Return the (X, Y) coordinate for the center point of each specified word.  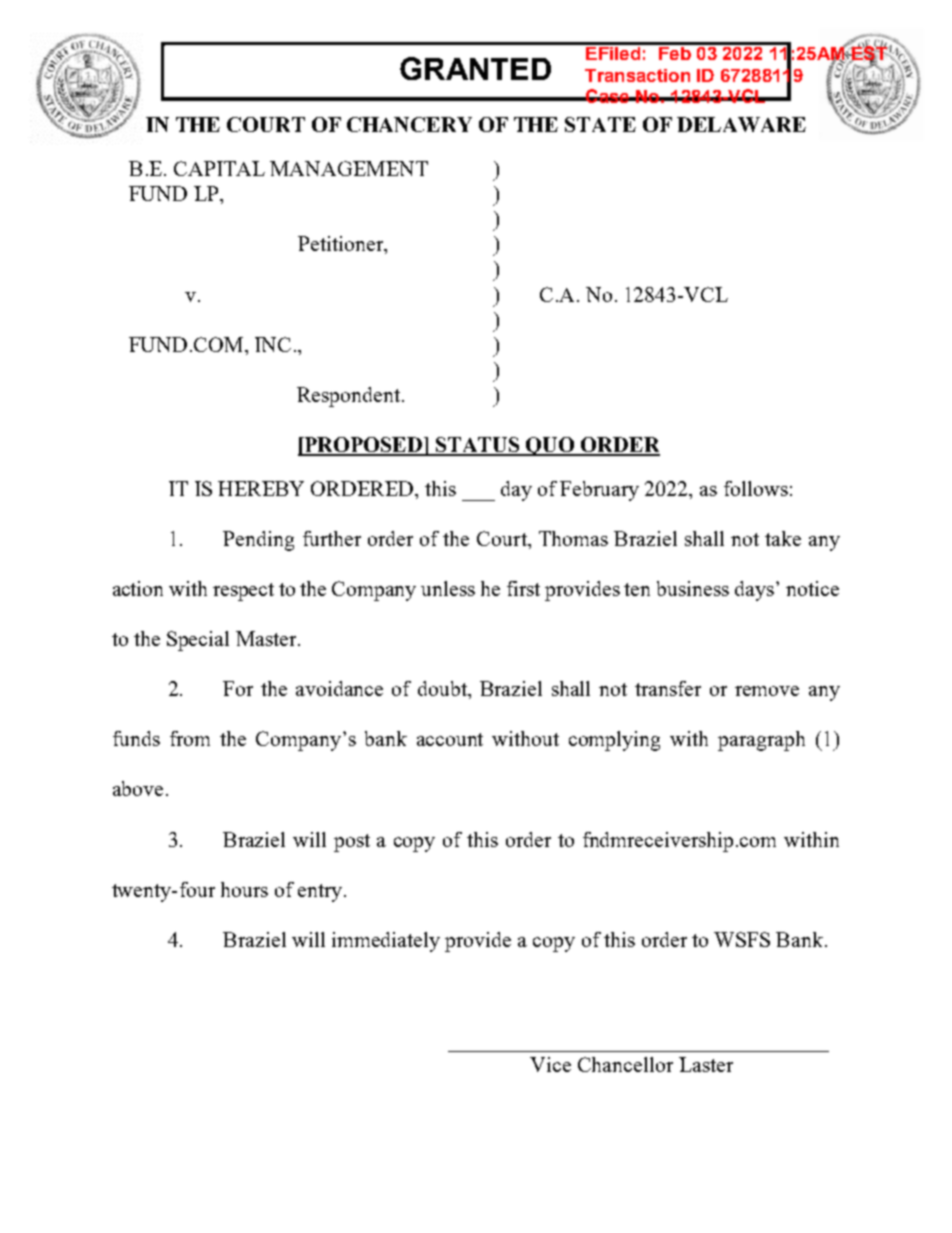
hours (244, 889)
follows (756, 488)
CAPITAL (219, 168)
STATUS (478, 446)
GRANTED (475, 68)
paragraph (761, 741)
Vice (550, 1064)
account (450, 739)
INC (273, 344)
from (190, 738)
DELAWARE (741, 124)
